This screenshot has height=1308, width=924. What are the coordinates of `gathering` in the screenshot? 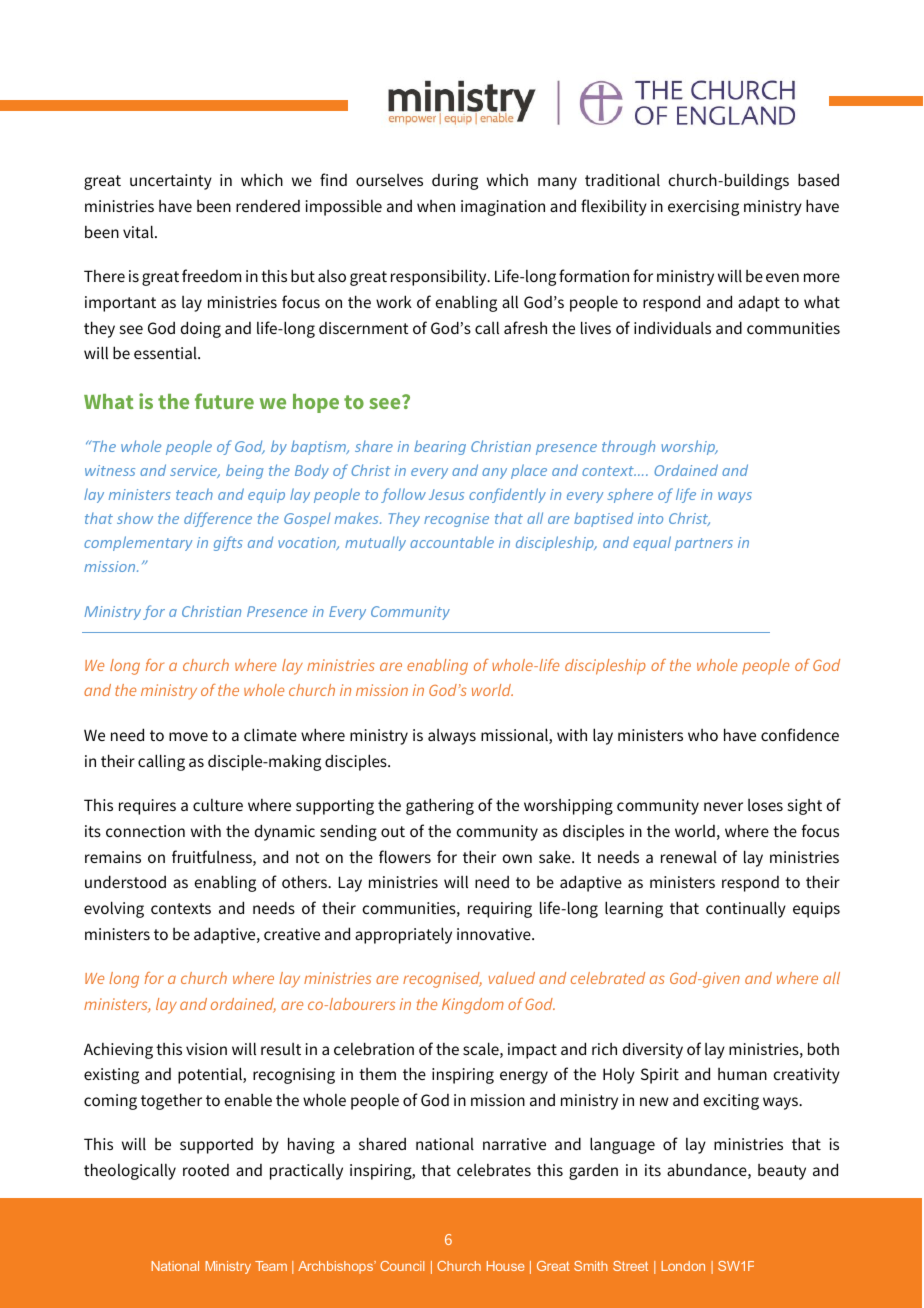 It's located at (440, 806).
